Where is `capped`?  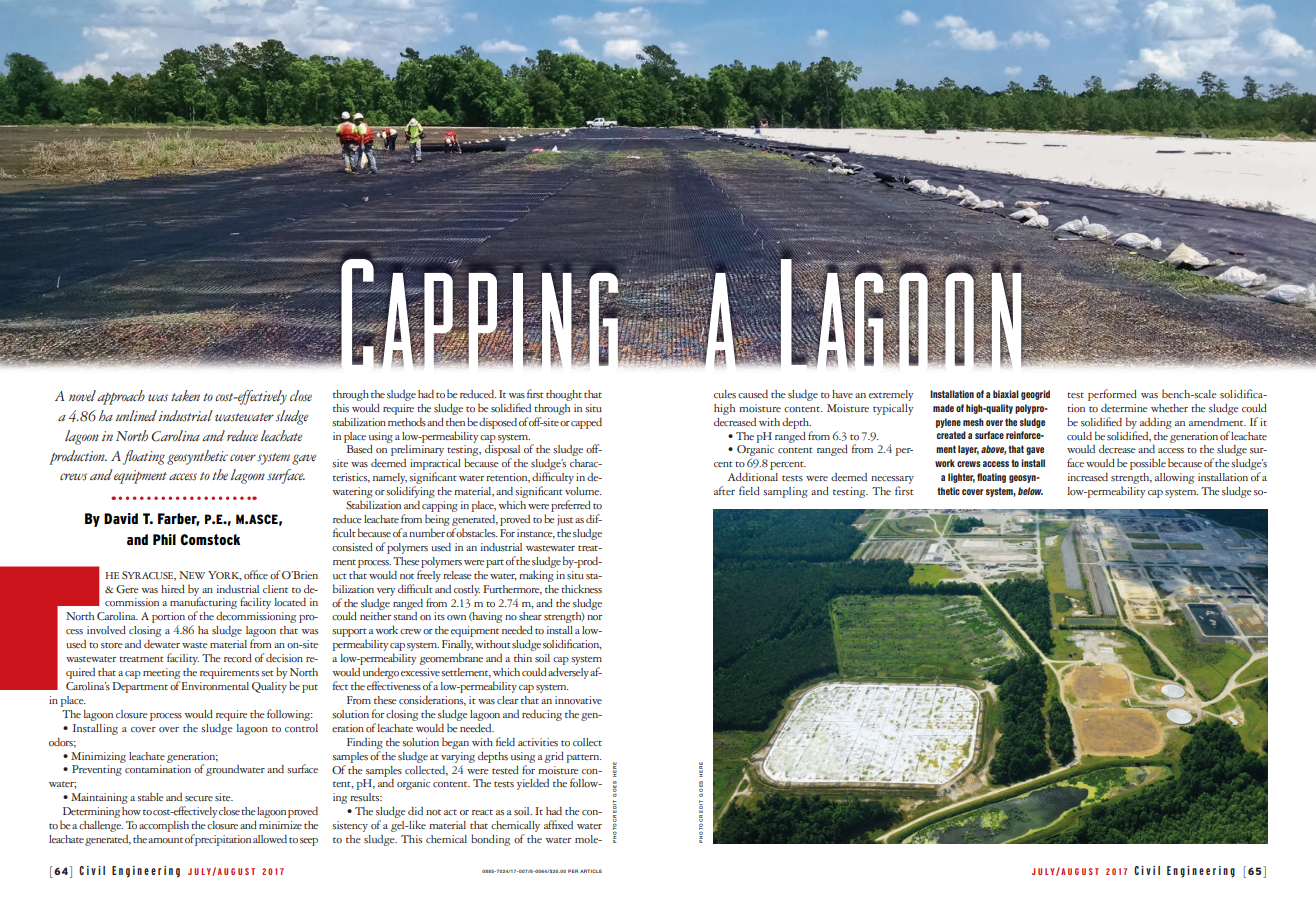 capped is located at coordinates (586, 423).
